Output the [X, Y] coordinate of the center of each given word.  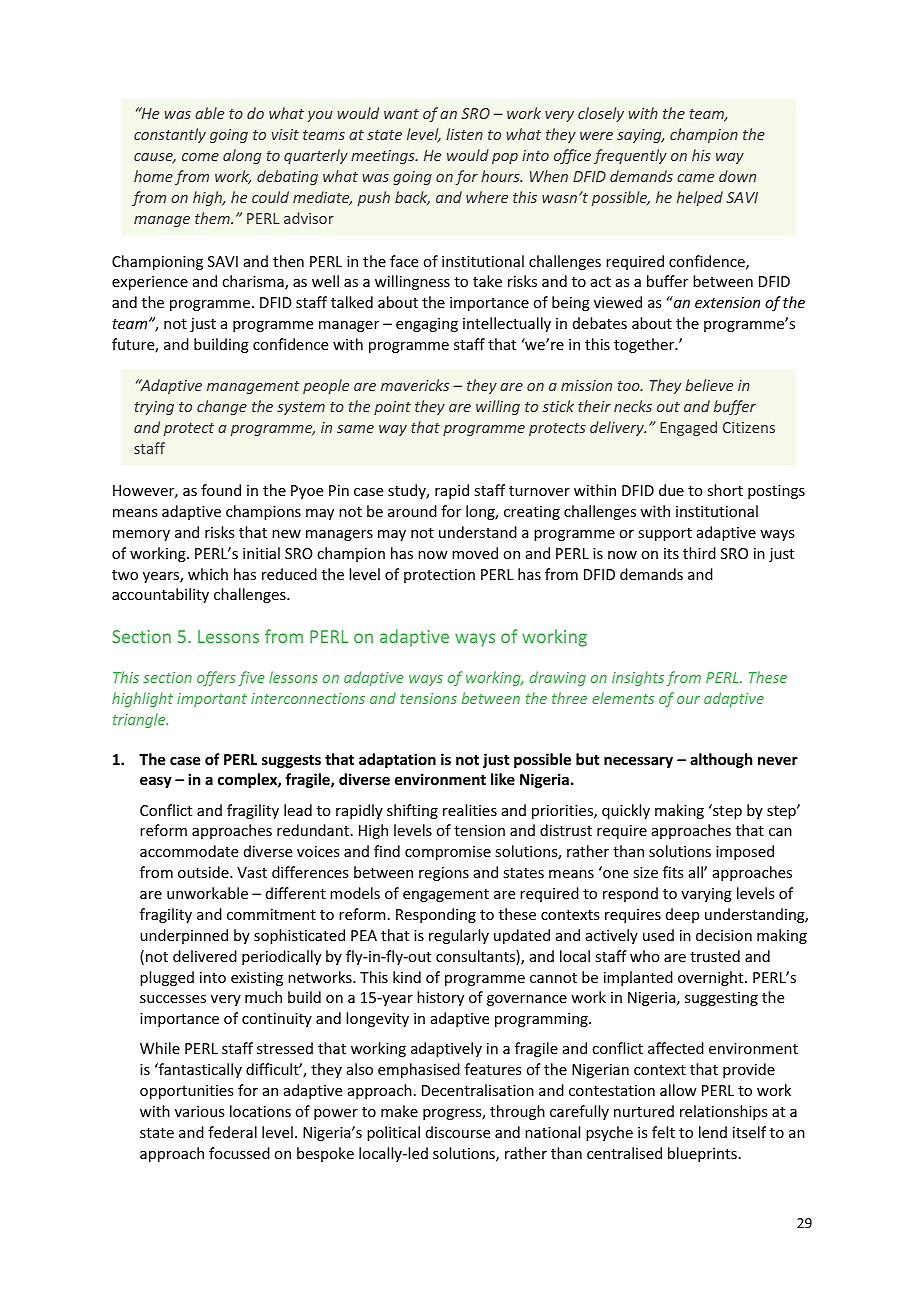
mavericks [415, 385]
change [222, 407]
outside [204, 872]
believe [709, 385]
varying [706, 895]
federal [232, 1132]
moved [475, 553]
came [695, 178]
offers [216, 678]
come [200, 157]
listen [464, 134]
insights [638, 678]
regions [444, 874]
